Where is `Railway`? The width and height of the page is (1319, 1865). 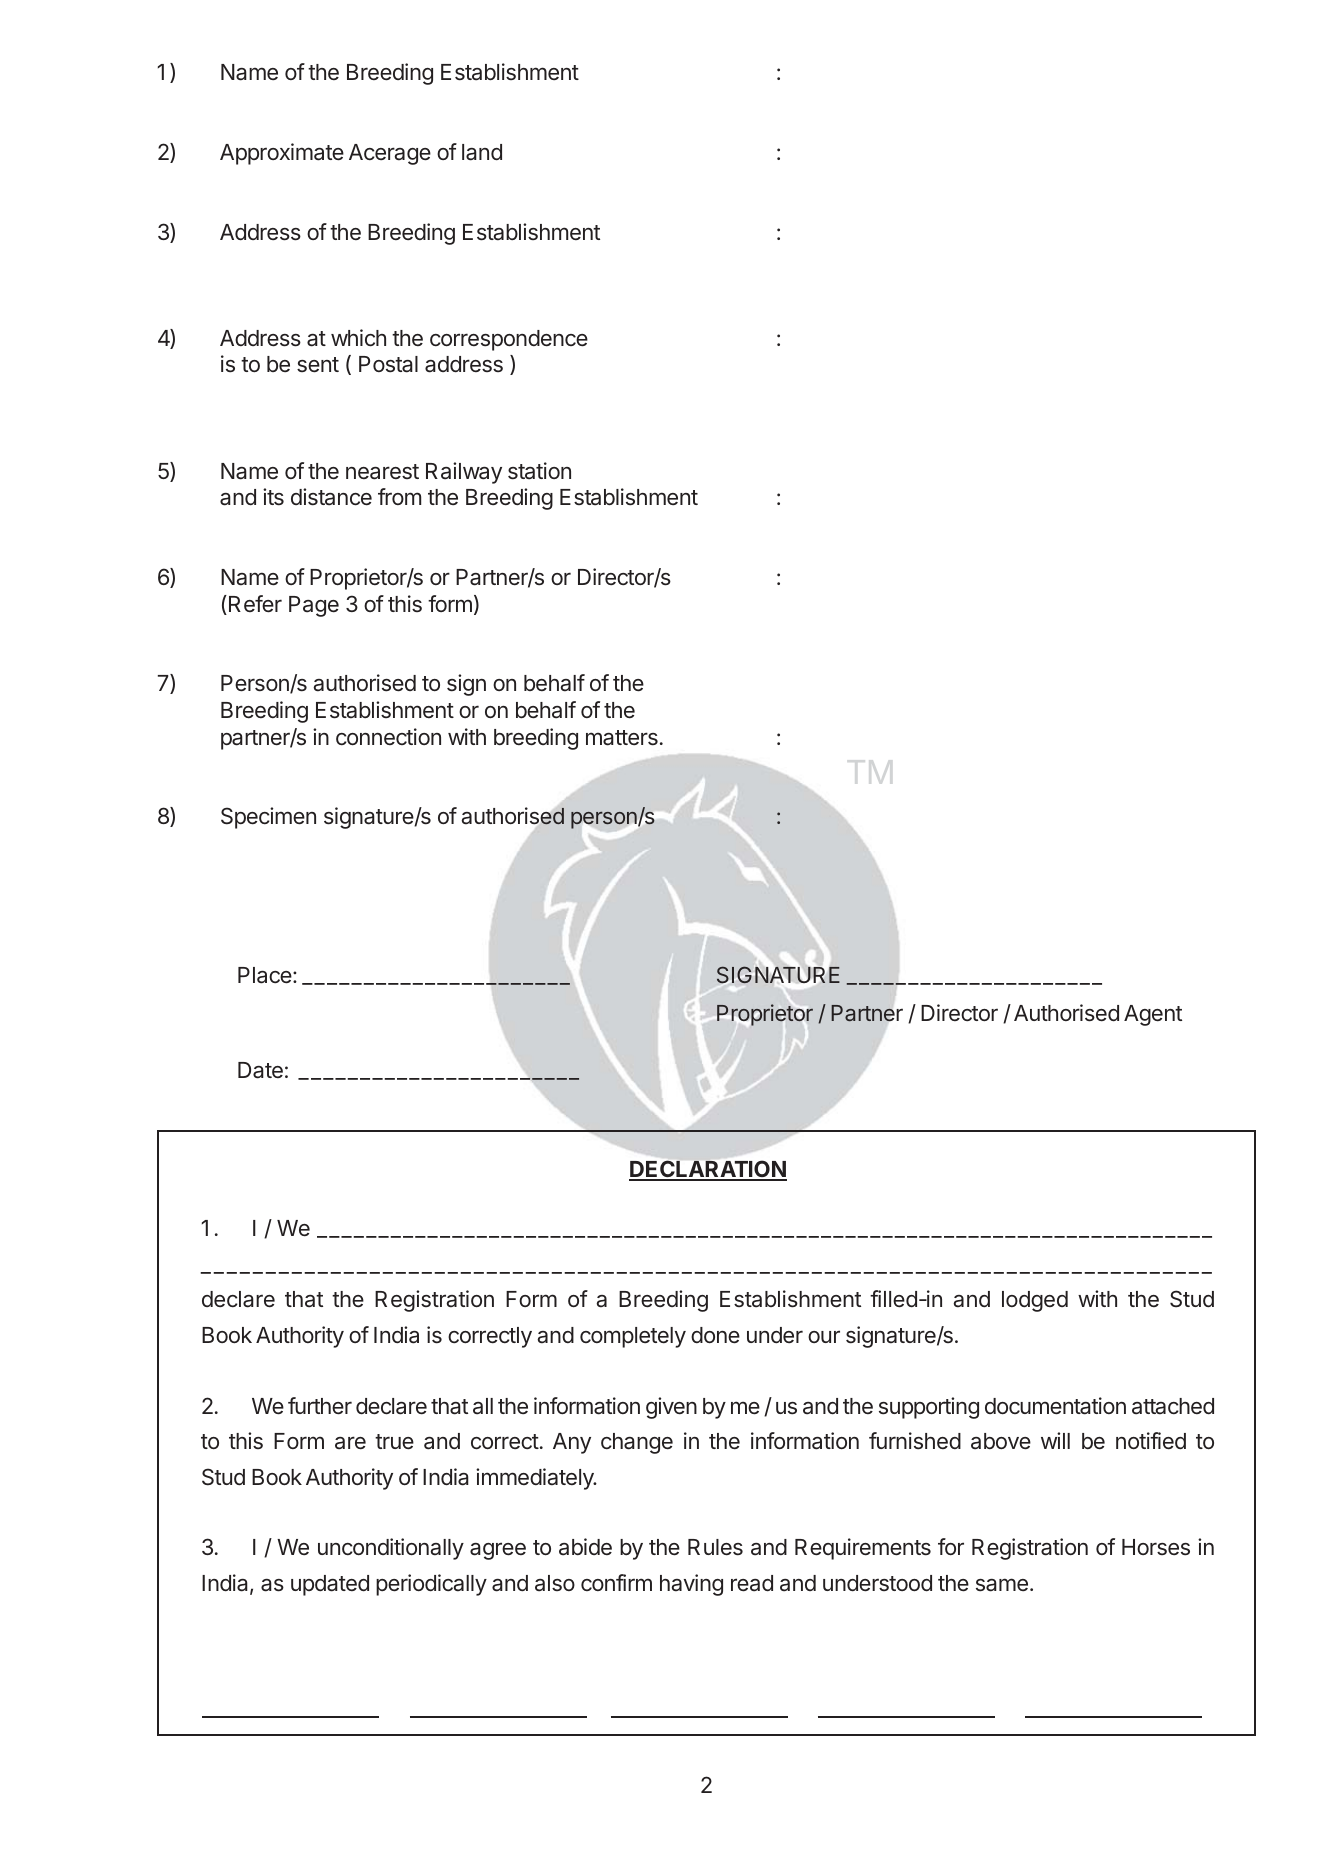
Railway is located at coordinates (464, 473).
